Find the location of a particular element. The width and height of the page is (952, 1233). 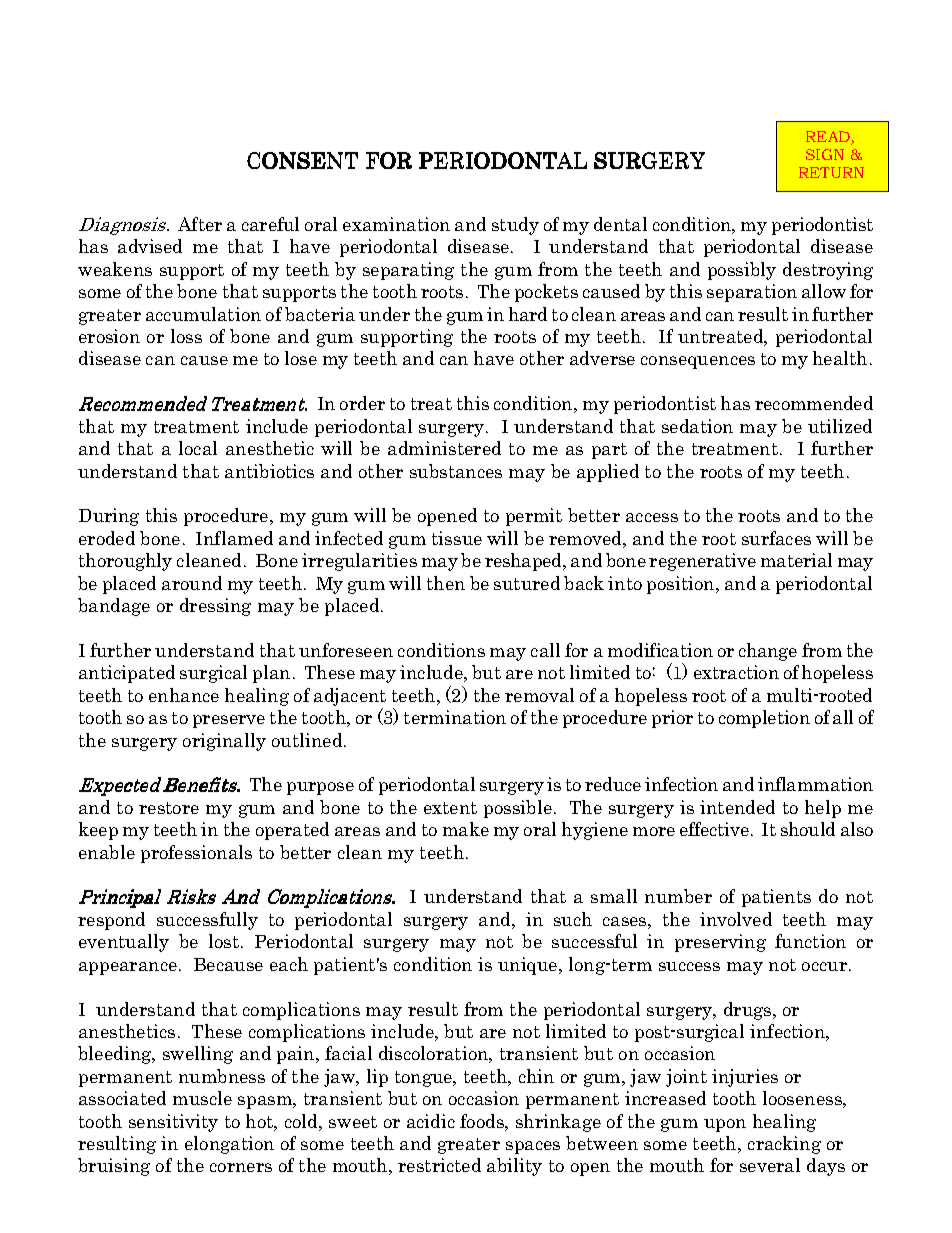

RETURN is located at coordinates (831, 172).
